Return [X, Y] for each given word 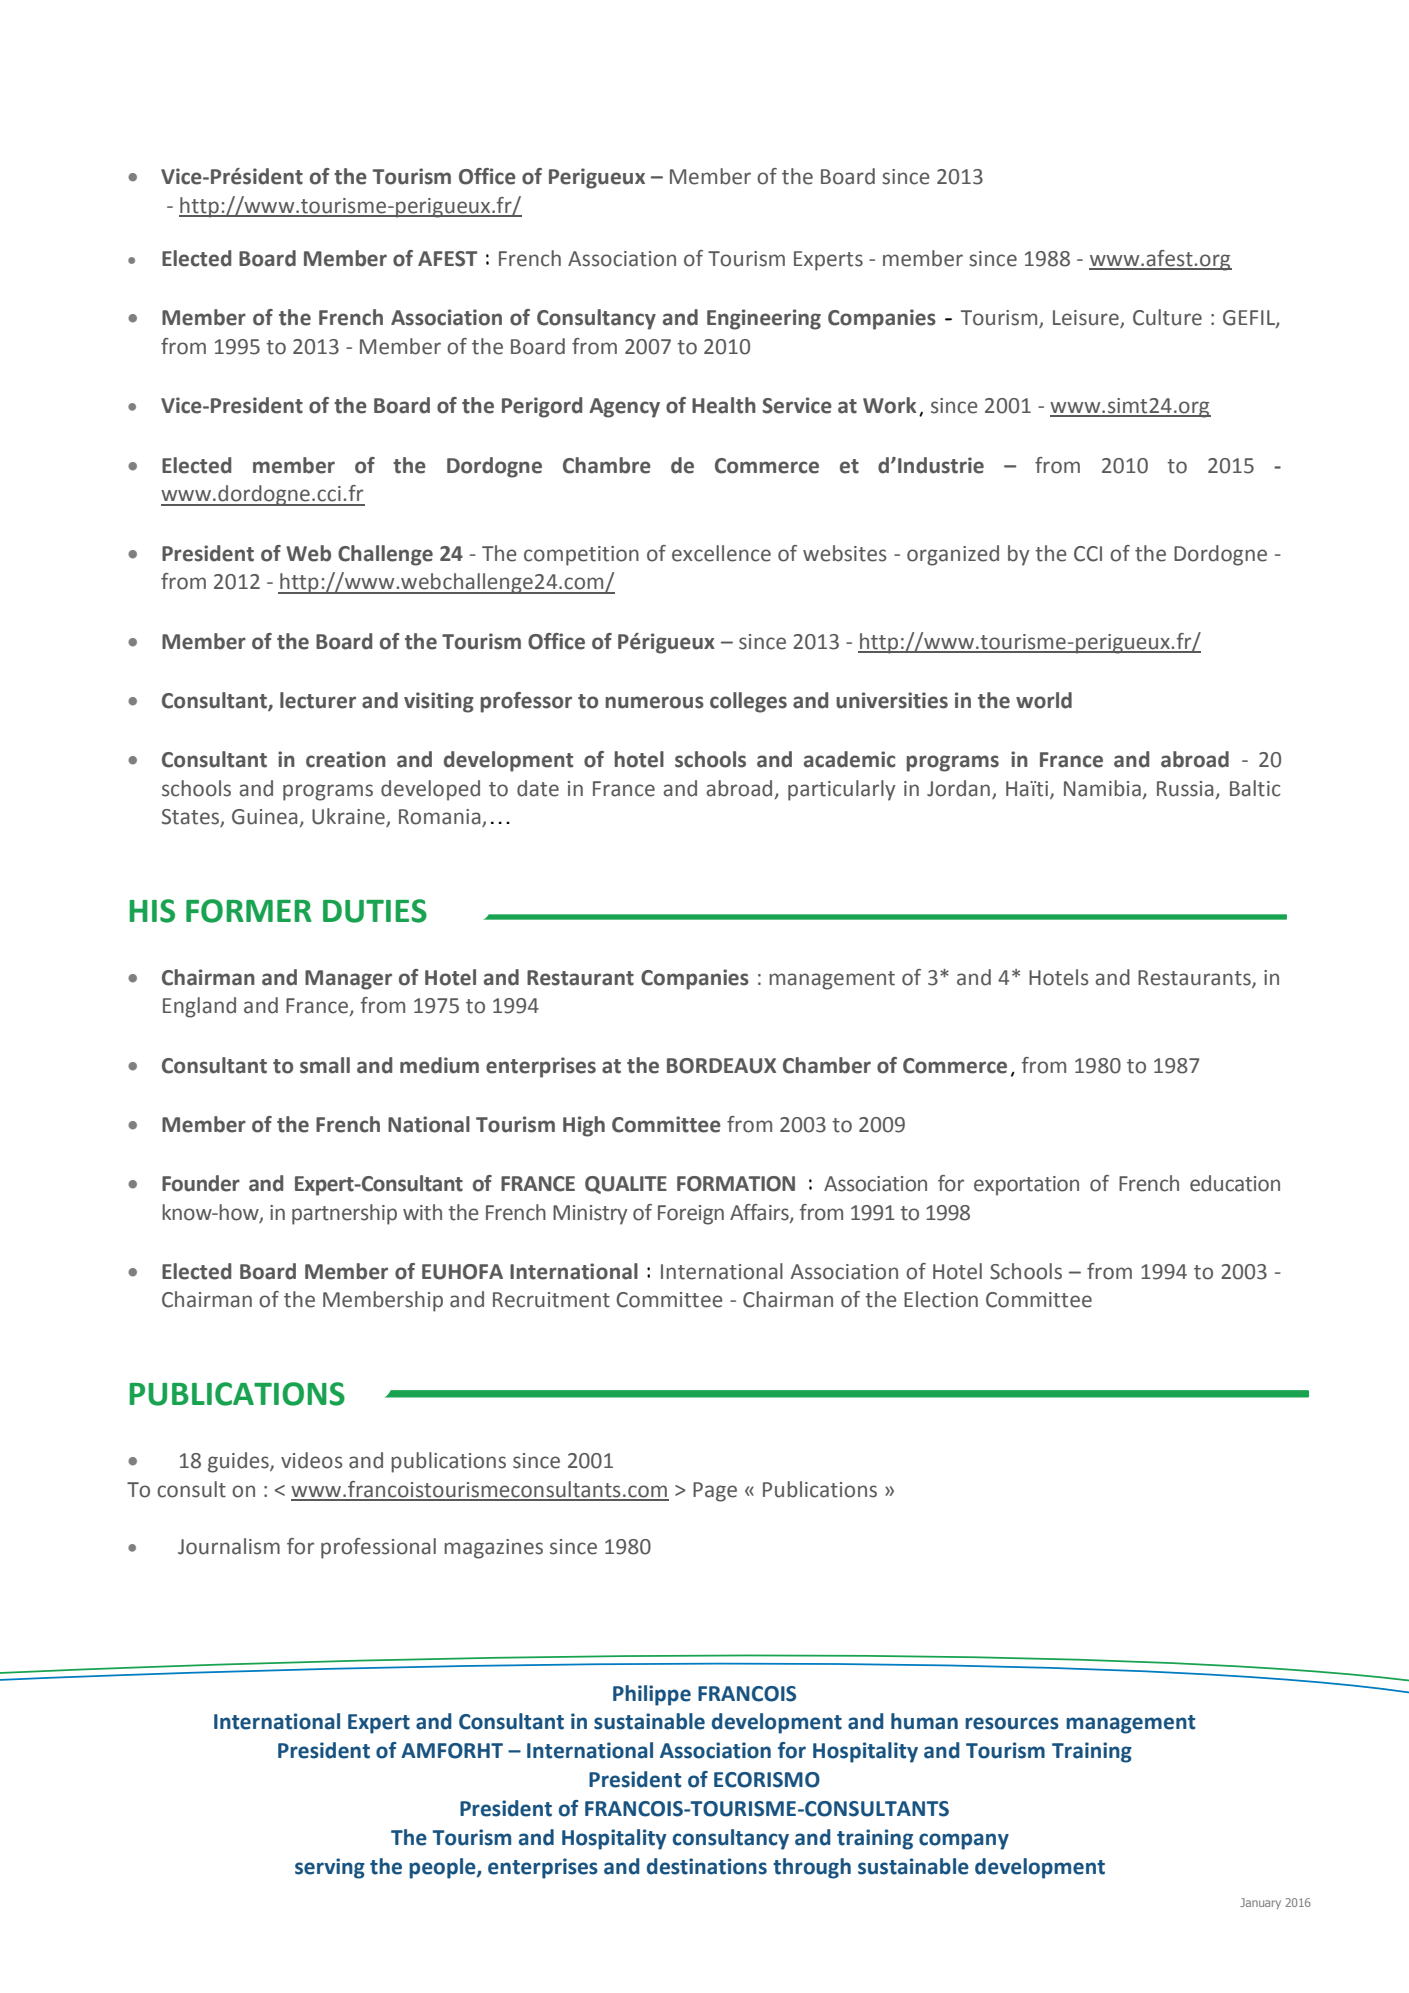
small [325, 1065]
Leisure [1087, 319]
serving [330, 1868]
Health [724, 405]
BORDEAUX [721, 1066]
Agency [624, 408]
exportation [1026, 1186]
